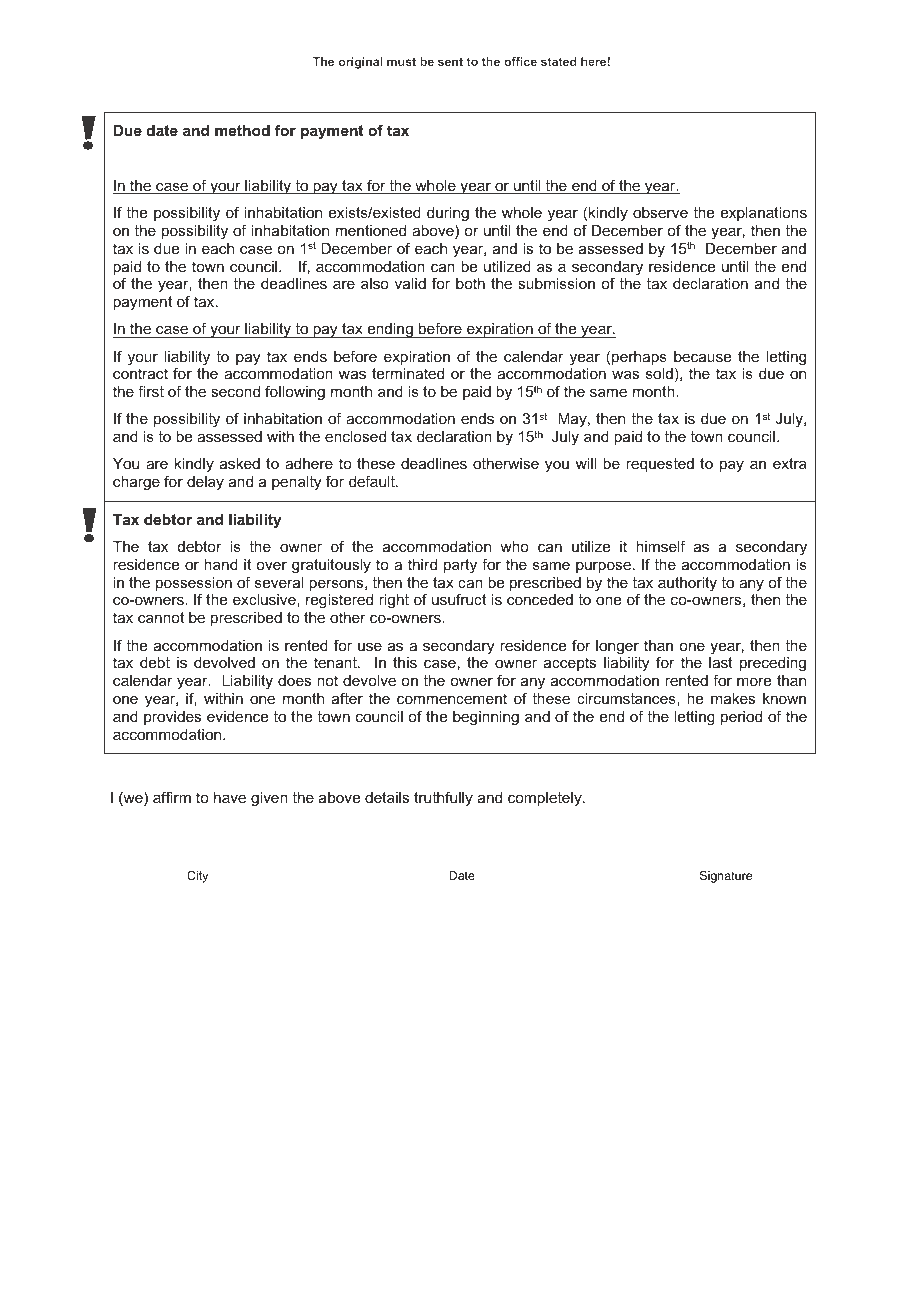 This document has height=1308, width=924. I want to click on himself, so click(661, 546).
